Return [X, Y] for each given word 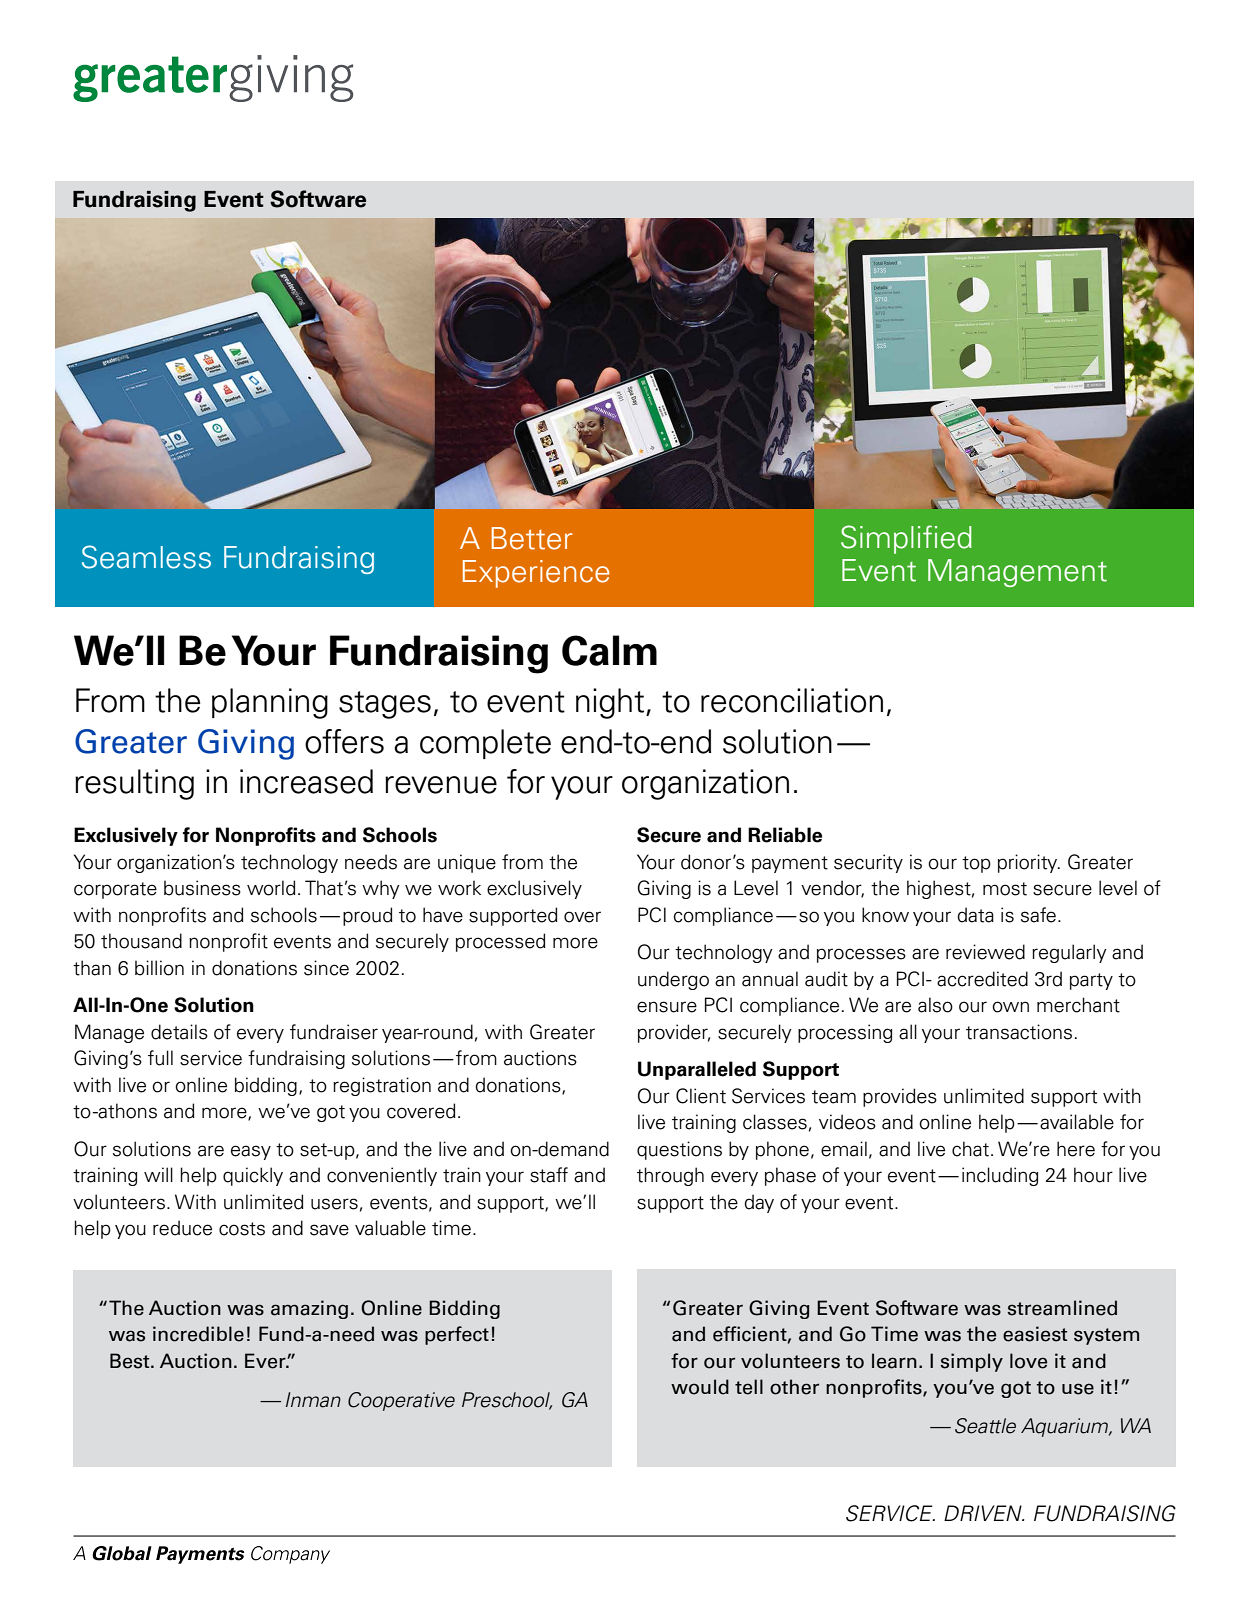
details [179, 1032]
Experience [536, 574]
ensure [667, 1007]
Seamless [146, 557]
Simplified [906, 539]
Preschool [507, 1400]
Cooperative [401, 1401]
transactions [1019, 1032]
